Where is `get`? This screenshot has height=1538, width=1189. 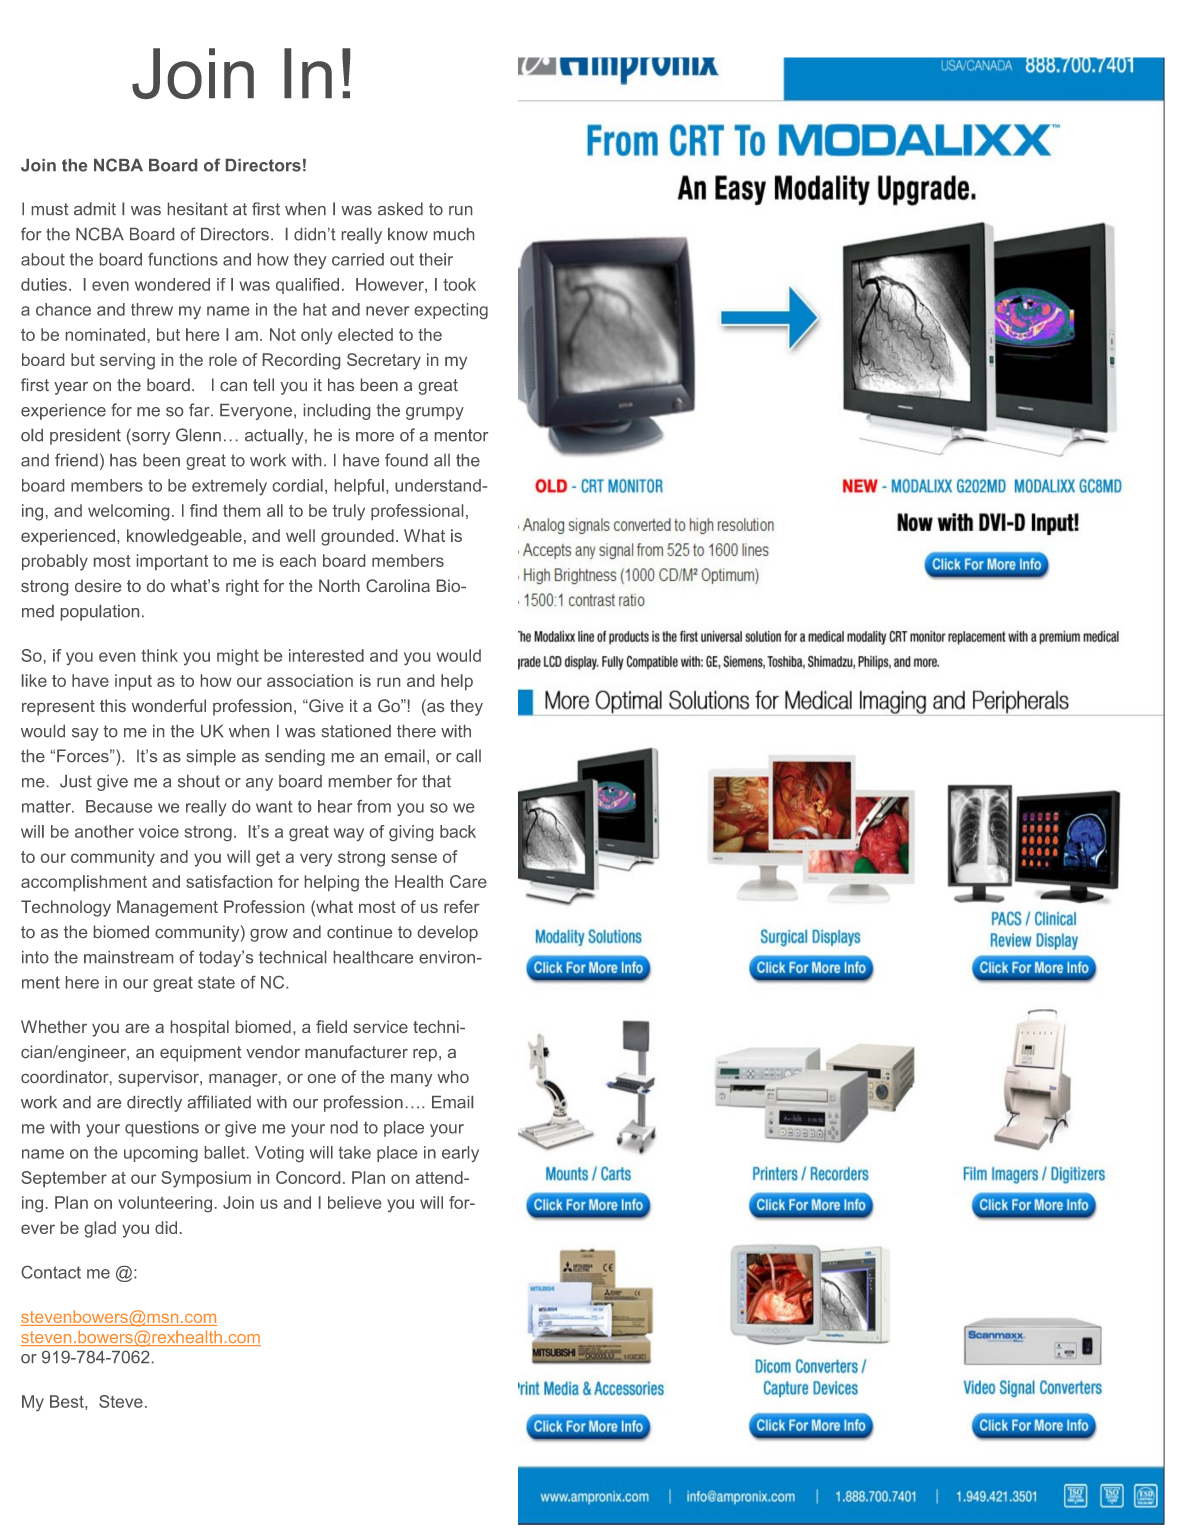 get is located at coordinates (268, 859).
